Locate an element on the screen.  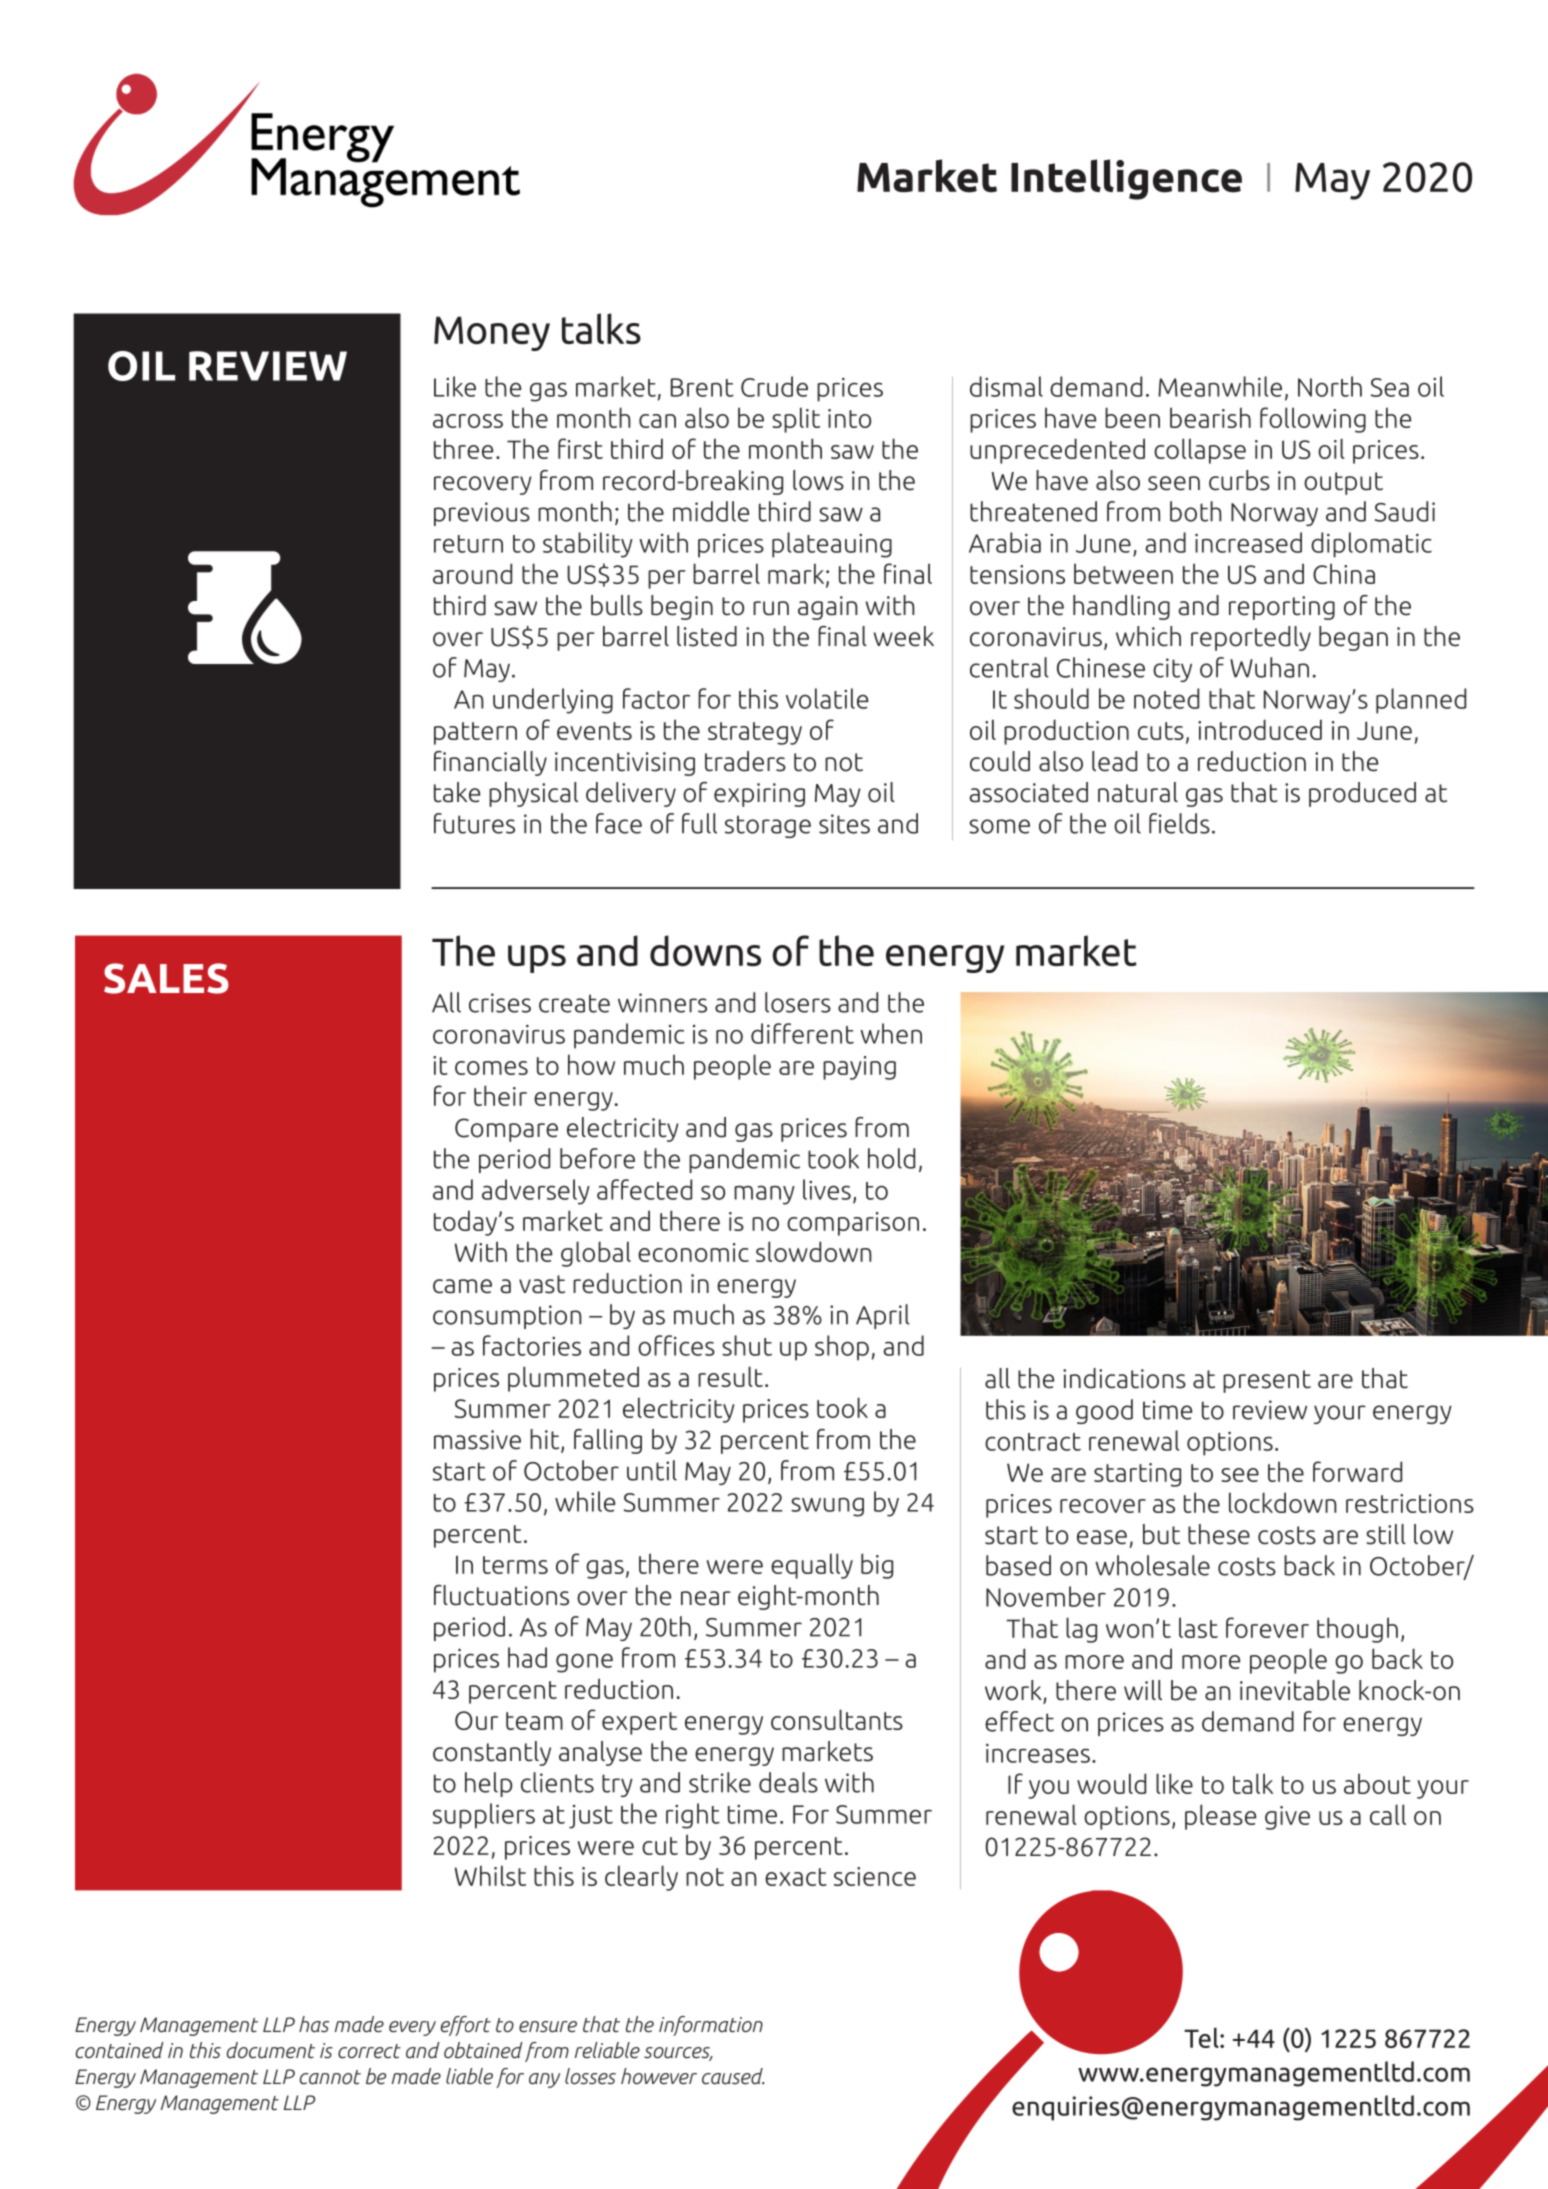
Intelligence is located at coordinates (1126, 179).
